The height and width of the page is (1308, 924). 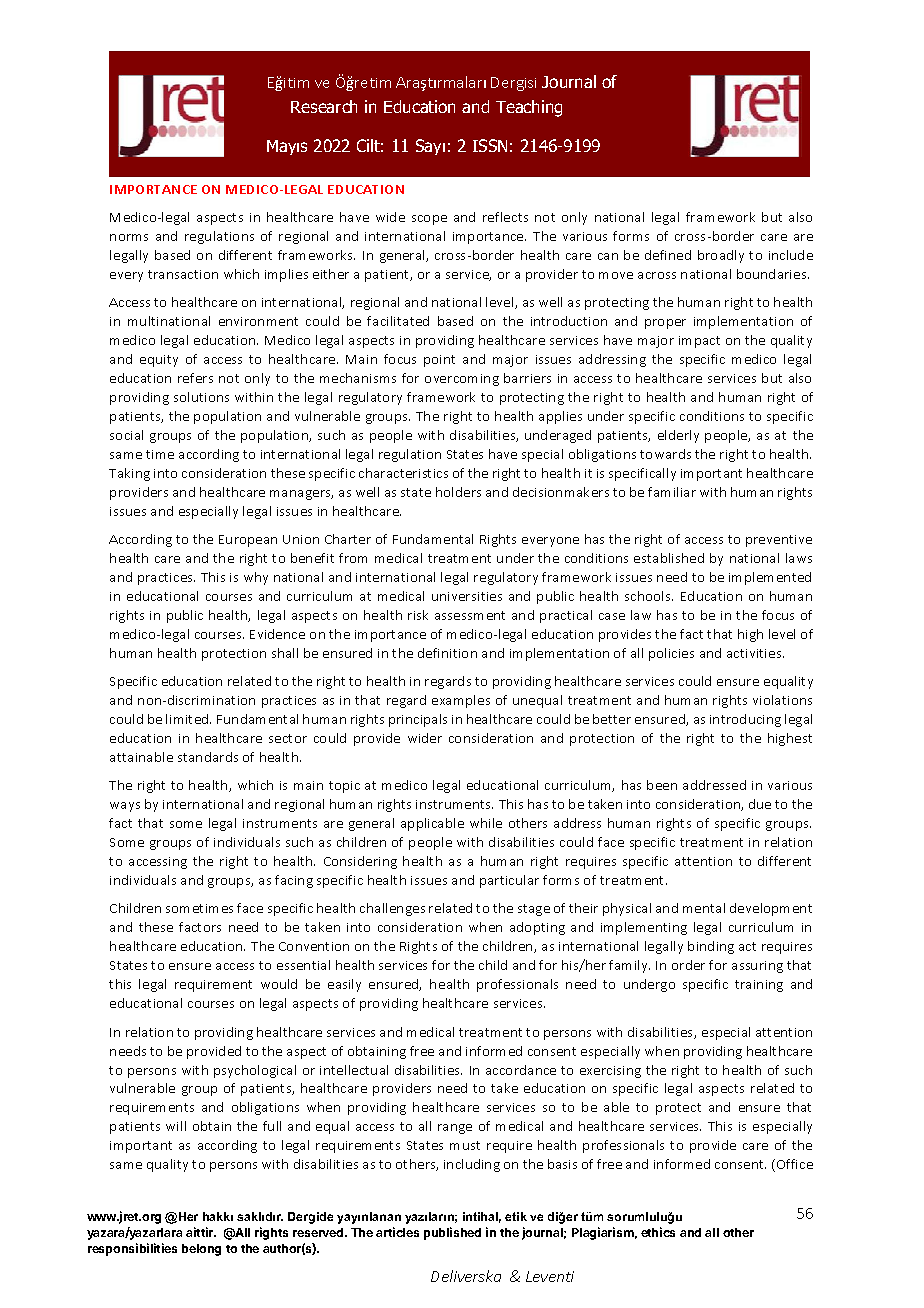 What do you see at coordinates (486, 823) in the page?
I see `while` at bounding box center [486, 823].
